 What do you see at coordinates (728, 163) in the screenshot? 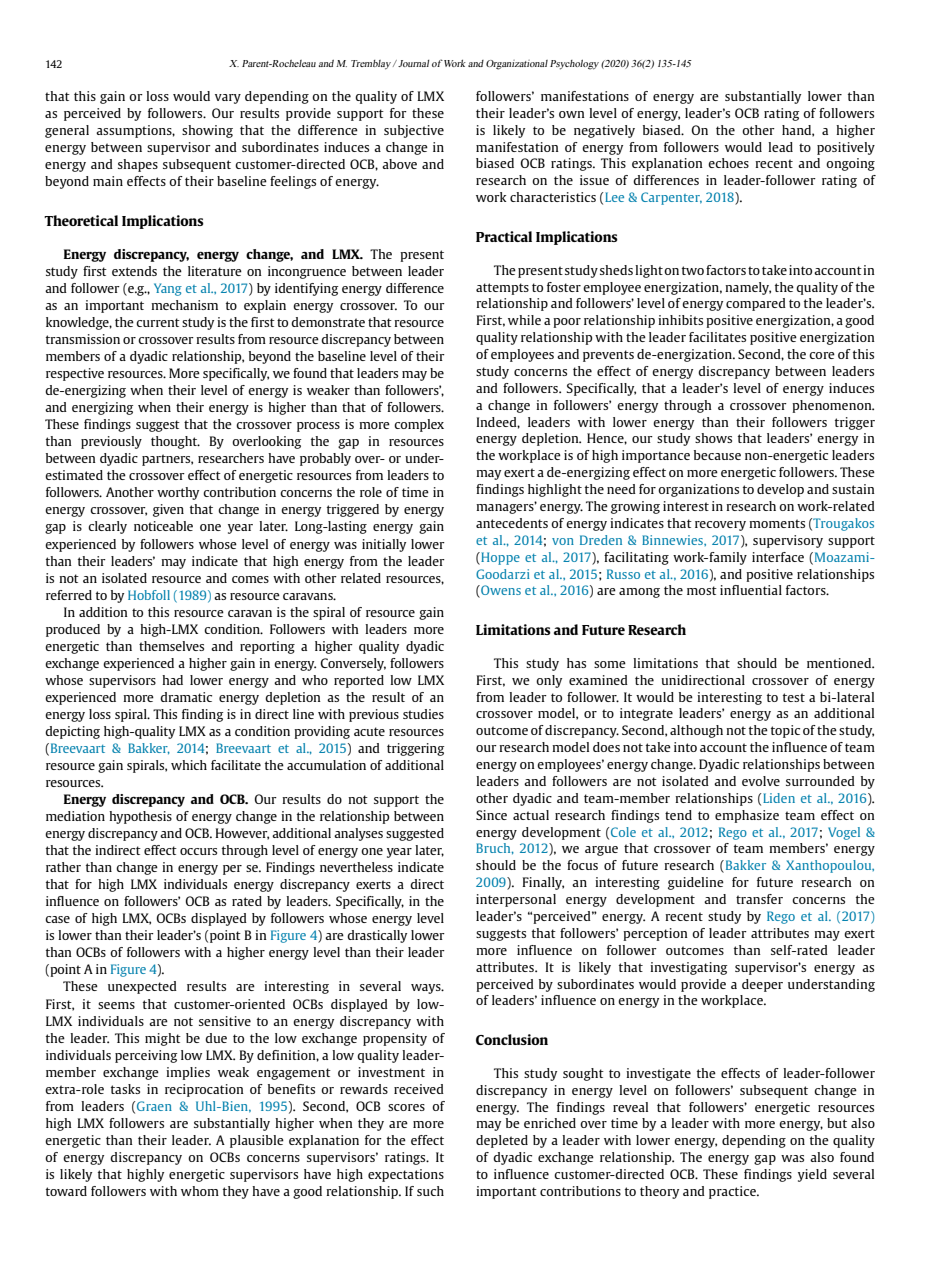
I see `echoes` at bounding box center [728, 163].
